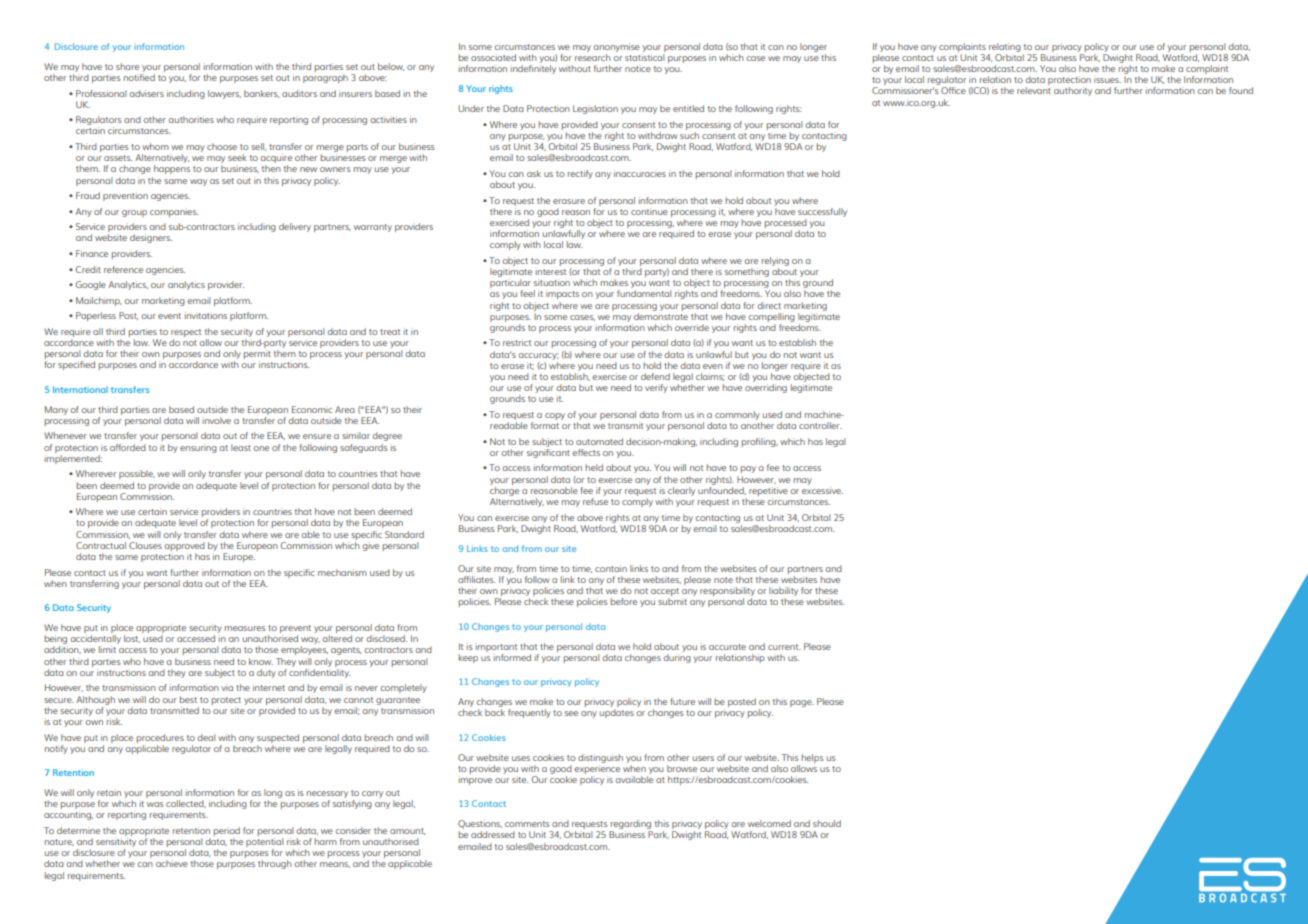 The image size is (1308, 924). Describe the element at coordinates (820, 425) in the screenshot. I see `controller` at that location.
